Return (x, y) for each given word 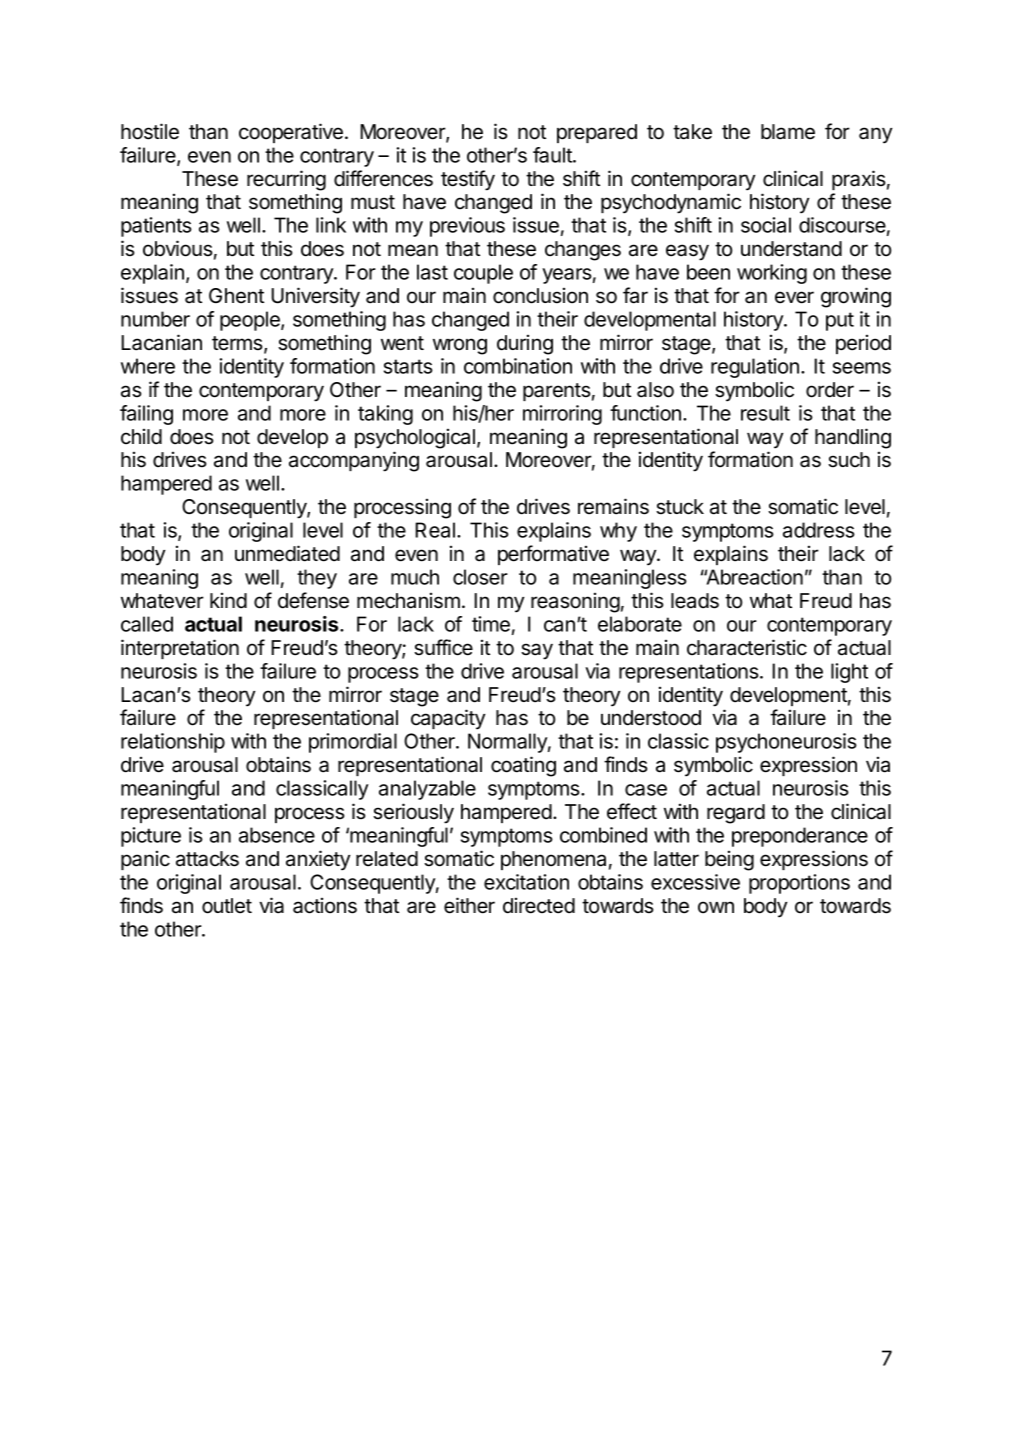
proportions (799, 884)
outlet (227, 906)
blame (788, 132)
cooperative (291, 133)
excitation (526, 882)
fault (553, 155)
